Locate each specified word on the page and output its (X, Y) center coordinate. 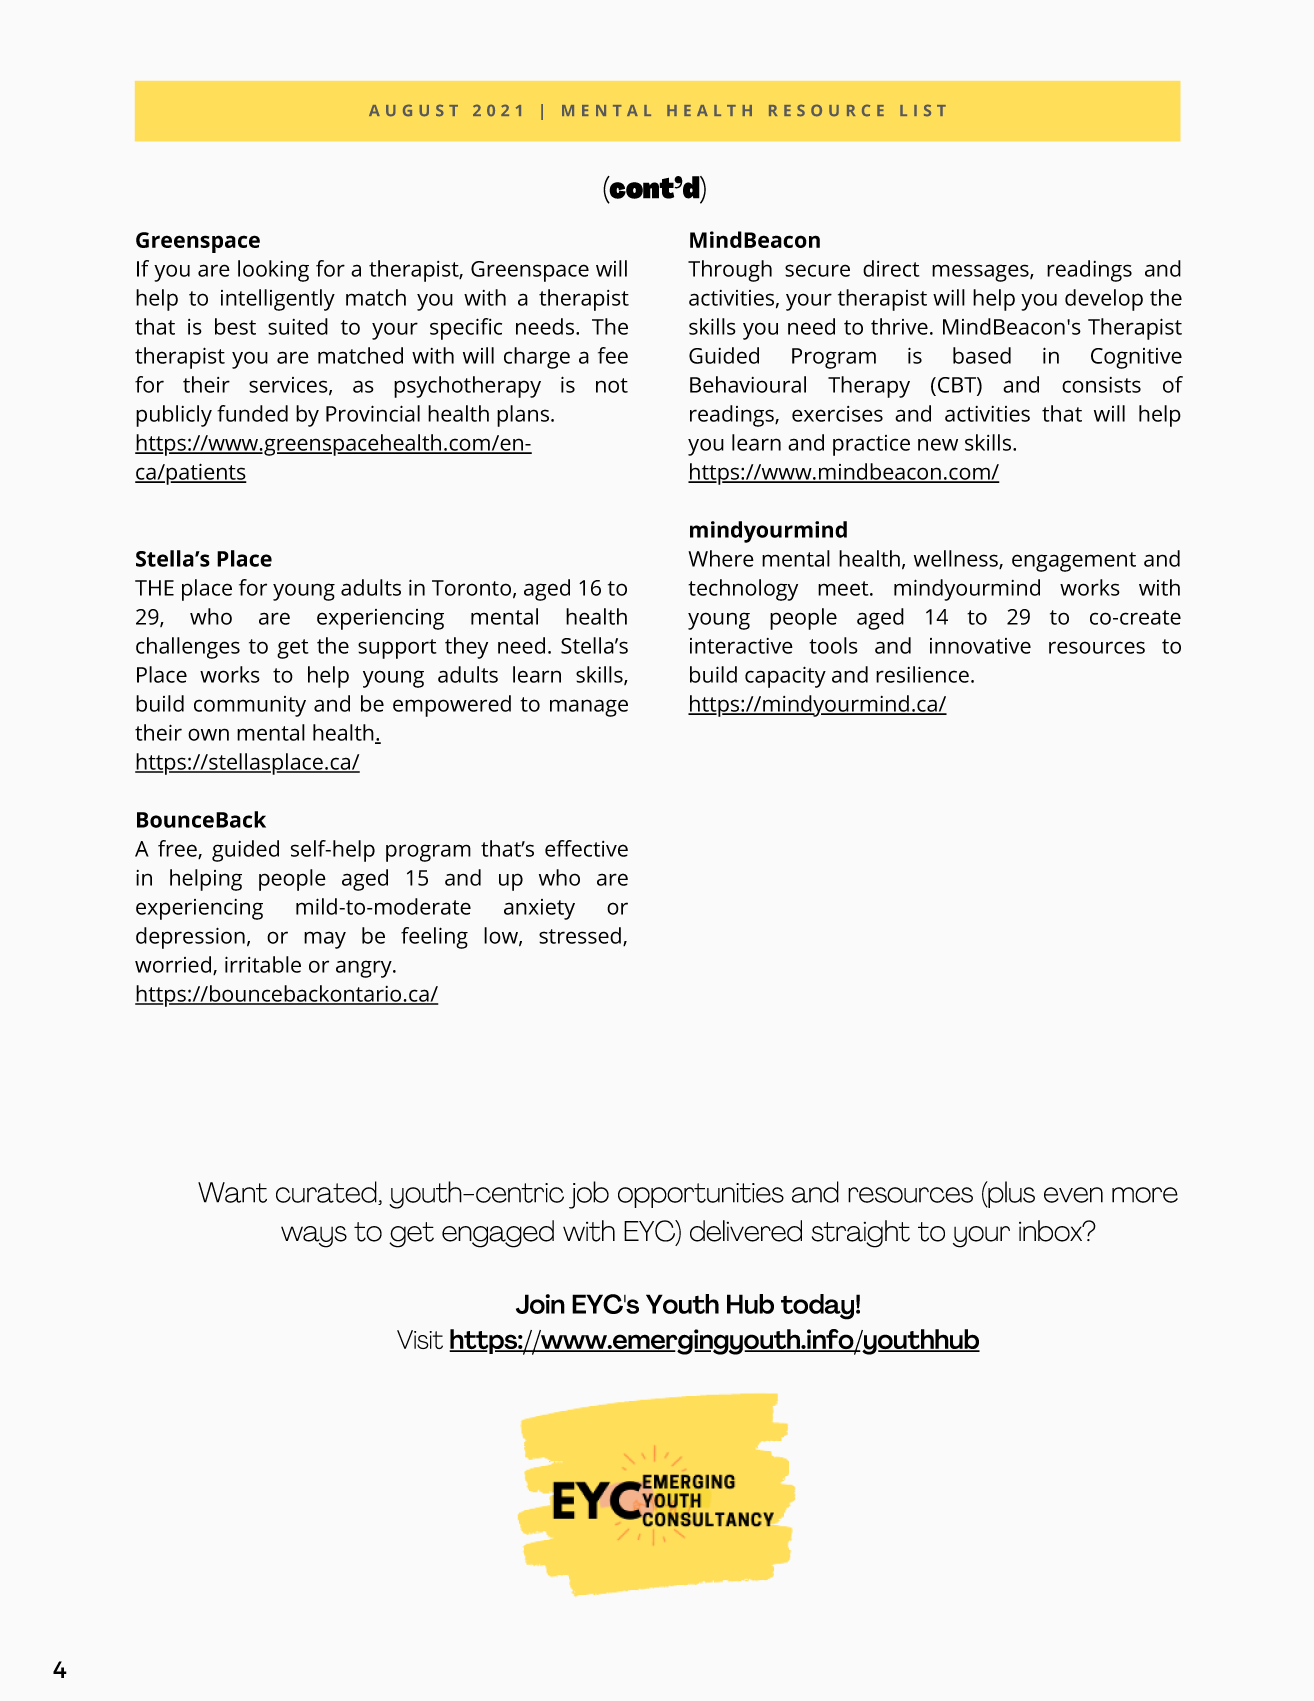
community (250, 706)
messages (981, 273)
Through (730, 271)
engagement (1074, 562)
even (1073, 1195)
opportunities (701, 1195)
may (325, 940)
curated (327, 1193)
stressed (580, 935)
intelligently (278, 300)
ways (314, 1237)
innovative (980, 646)
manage (589, 708)
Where (721, 558)
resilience (922, 674)
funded (252, 413)
